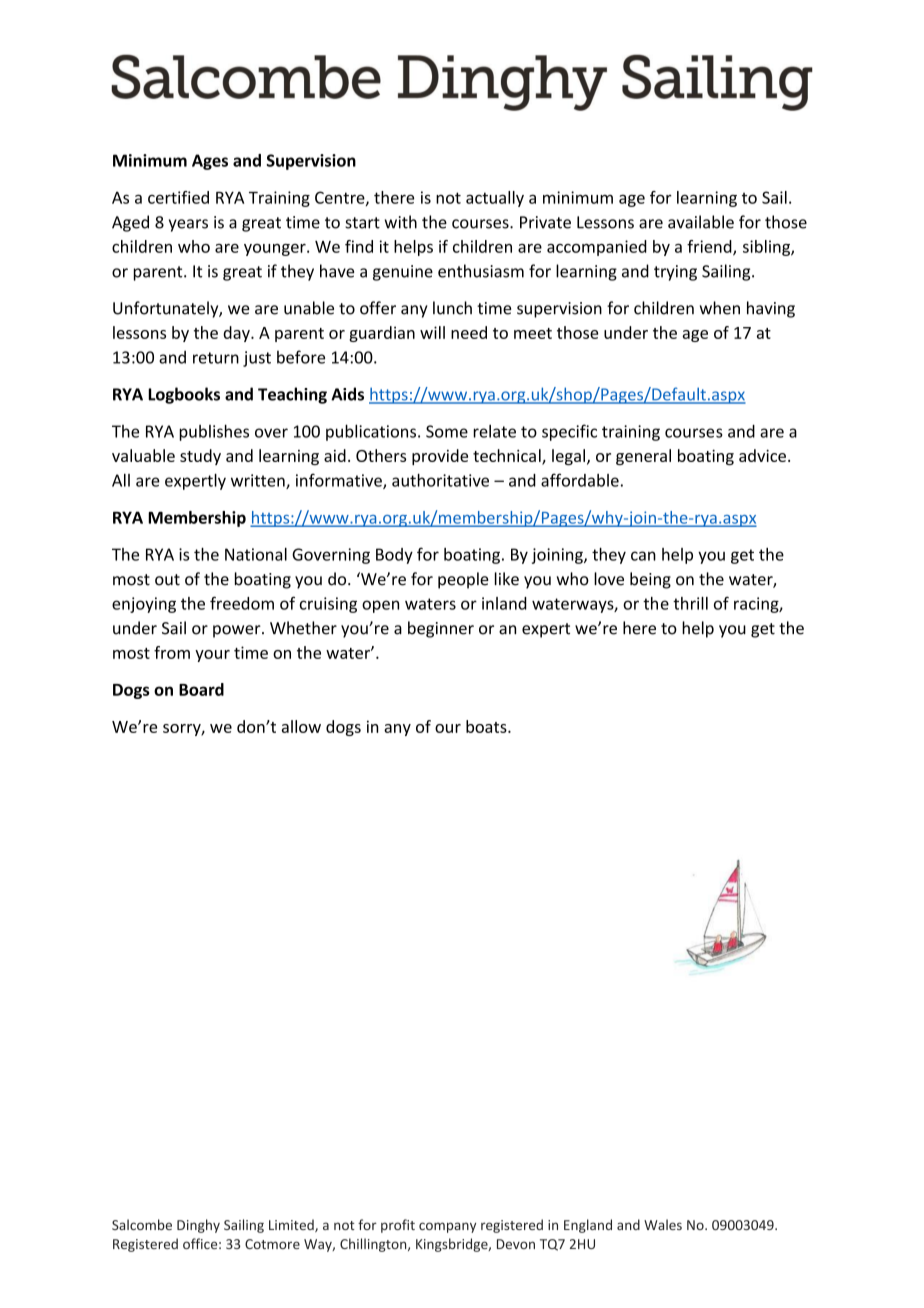 The height and width of the screenshot is (1308, 924). What do you see at coordinates (256, 554) in the screenshot?
I see `National` at bounding box center [256, 554].
